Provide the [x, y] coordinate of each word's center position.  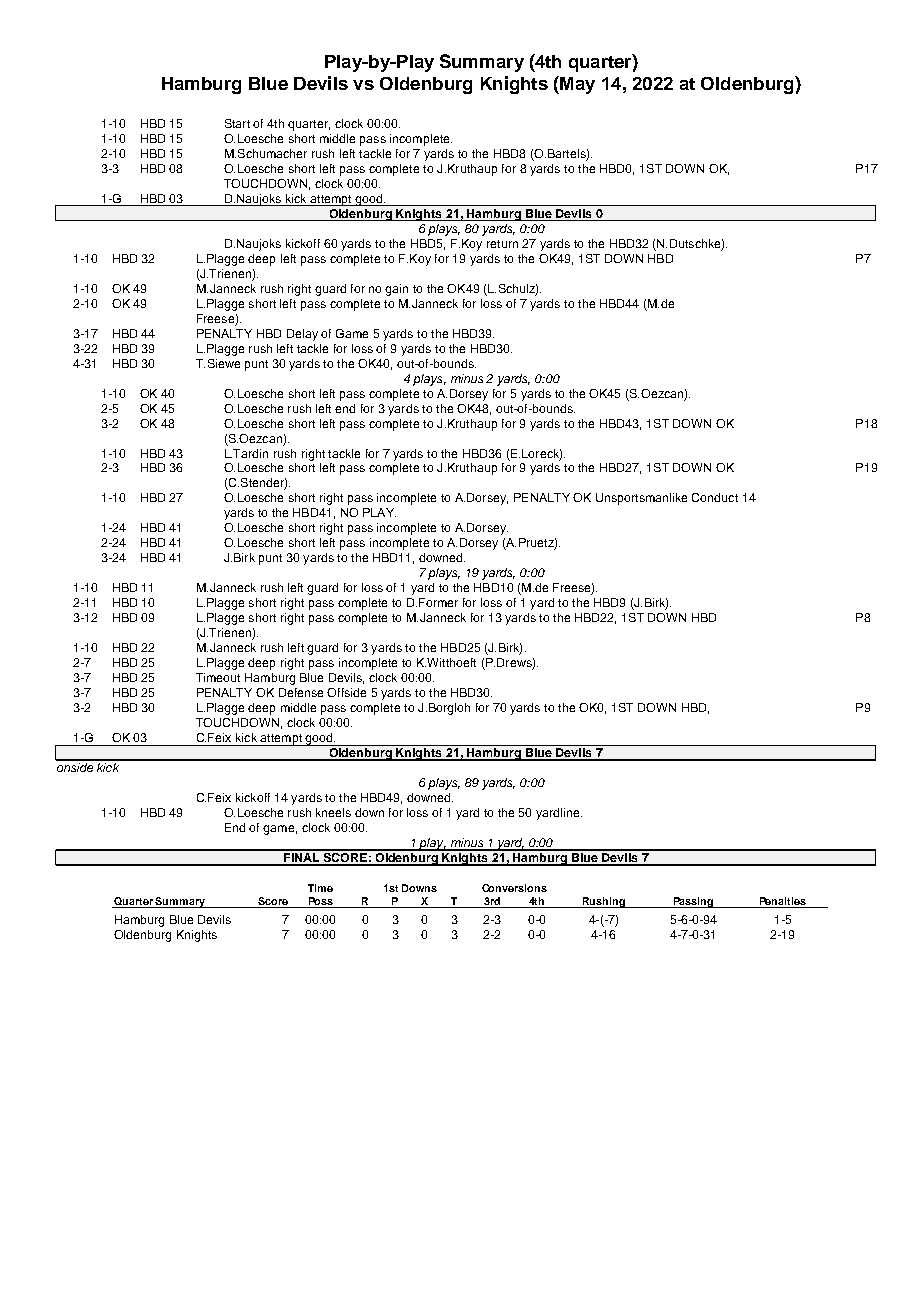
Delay [302, 335]
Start [237, 123]
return [502, 244]
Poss [321, 902]
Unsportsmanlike [641, 499]
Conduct [715, 497]
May [576, 85]
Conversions [514, 888]
